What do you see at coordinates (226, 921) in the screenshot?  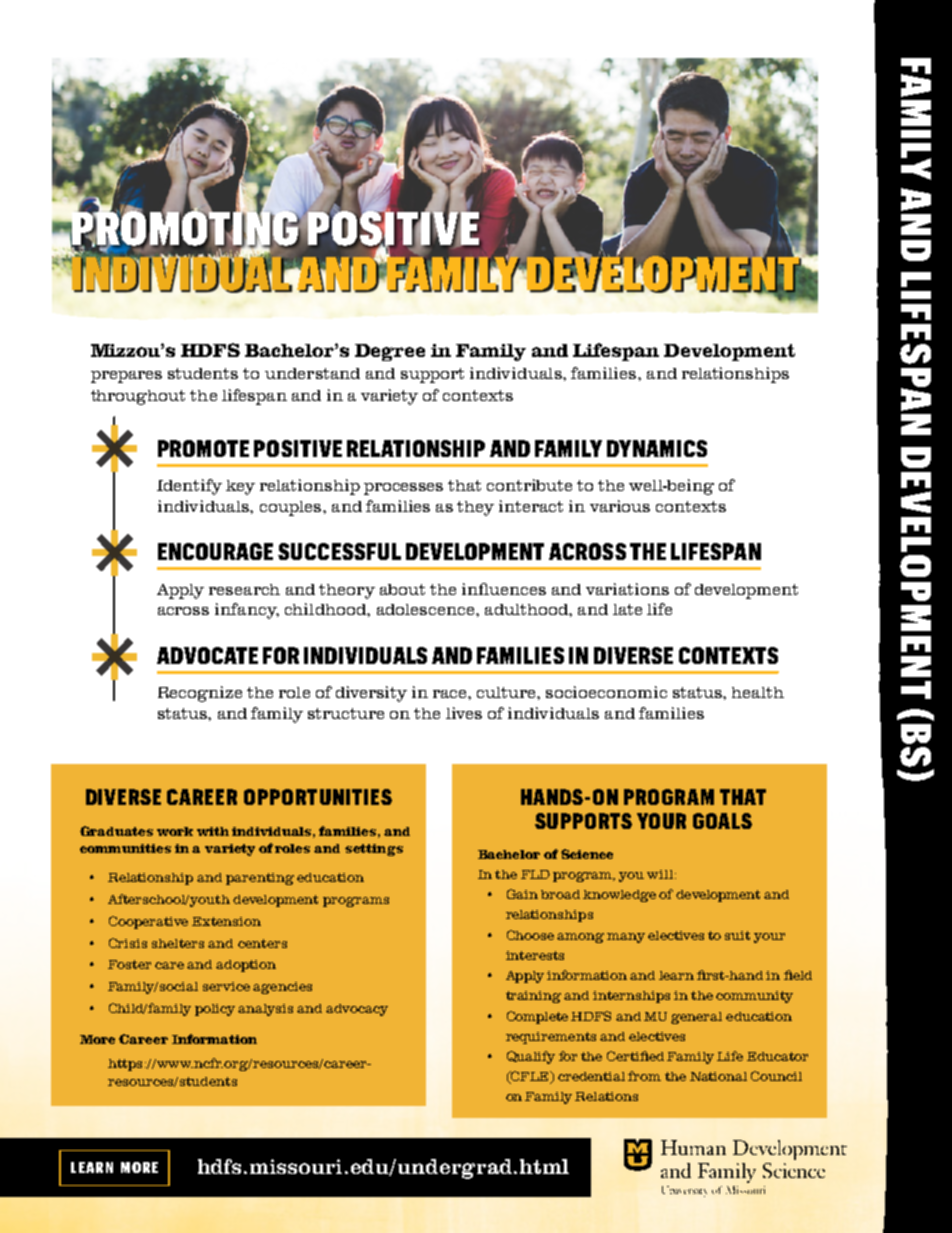 I see `Extension` at bounding box center [226, 921].
